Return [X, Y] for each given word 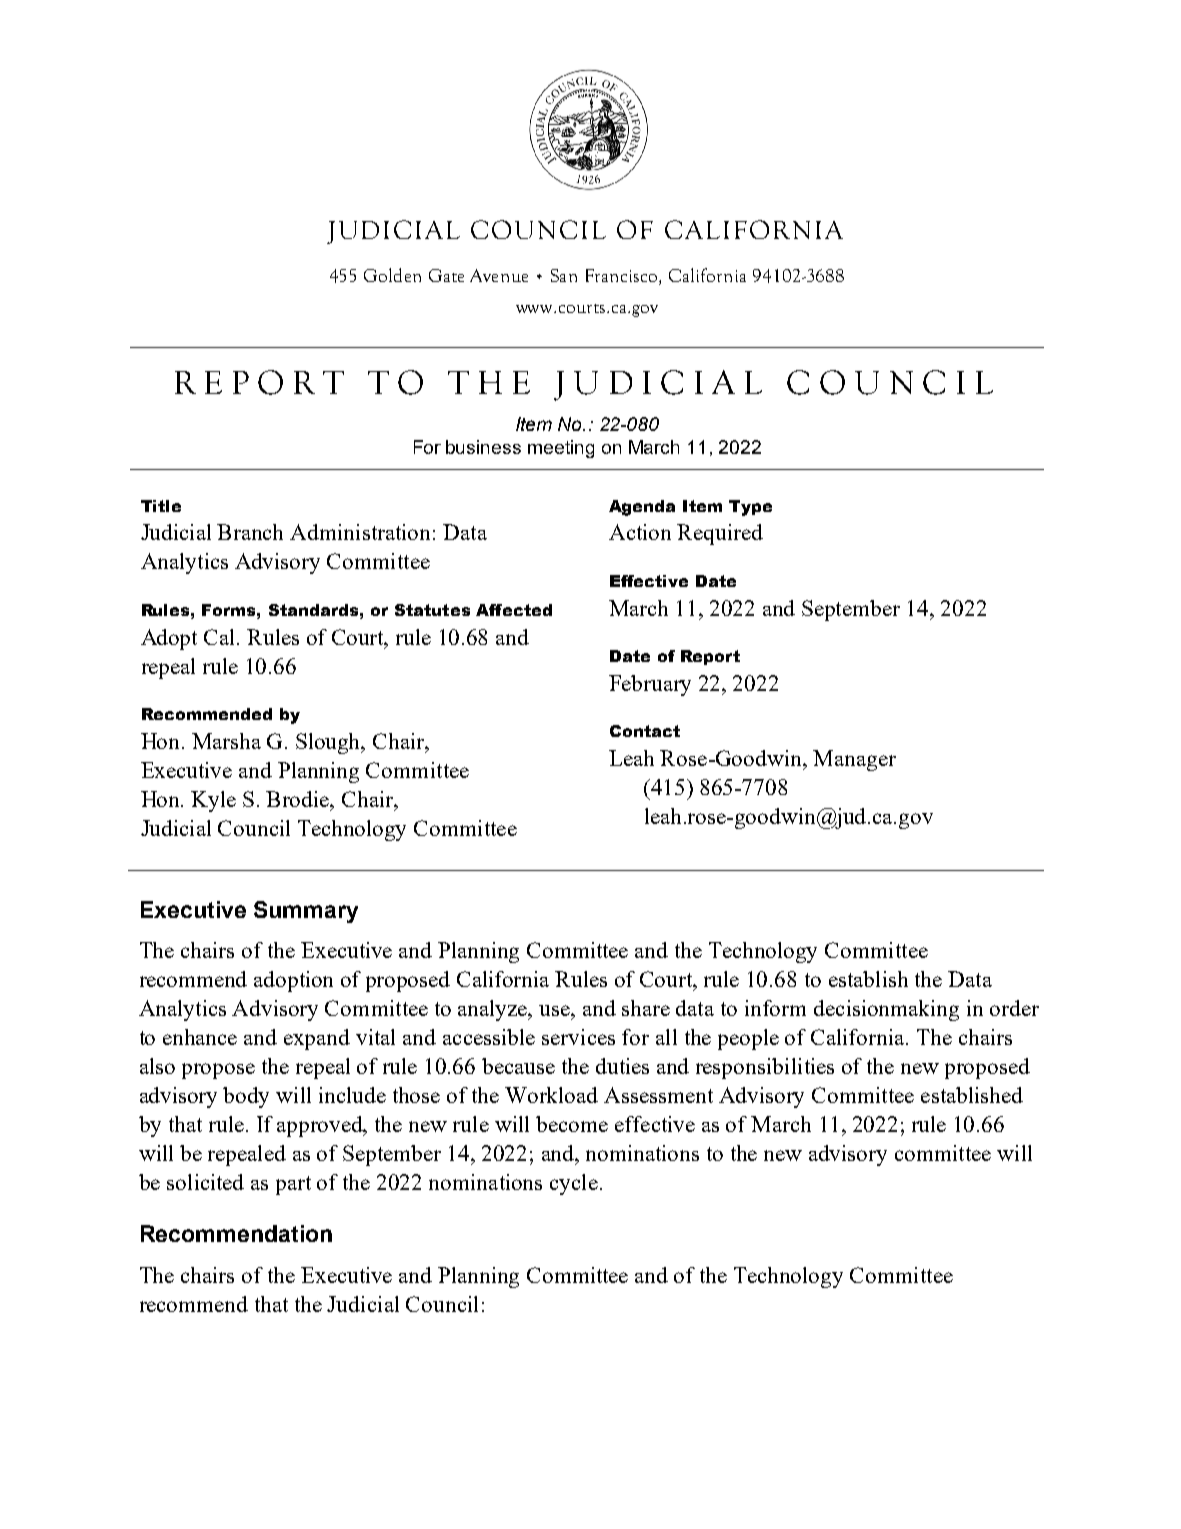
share [646, 1008]
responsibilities [765, 1068]
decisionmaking [886, 1010]
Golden [392, 275]
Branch [250, 532]
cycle [574, 1184]
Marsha [226, 741]
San [564, 275]
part [293, 1185]
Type [750, 508]
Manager [854, 760]
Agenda [642, 508]
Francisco [621, 275]
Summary [306, 912]
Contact [645, 731]
